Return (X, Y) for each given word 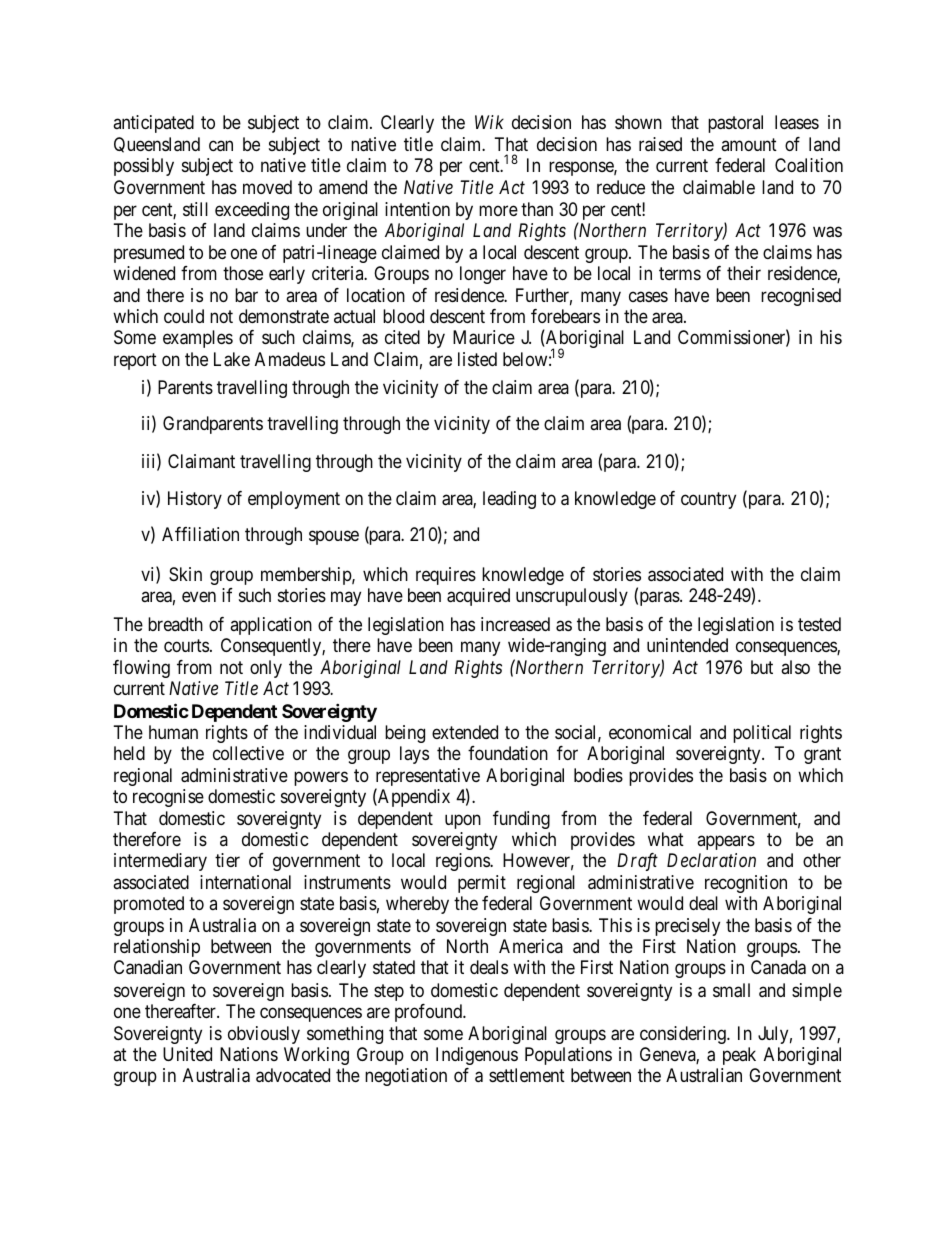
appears (726, 842)
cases (648, 296)
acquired (478, 597)
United (187, 1054)
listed (477, 359)
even (199, 596)
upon (463, 821)
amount (749, 145)
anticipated (153, 124)
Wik (489, 122)
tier (227, 860)
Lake (232, 359)
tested (819, 624)
